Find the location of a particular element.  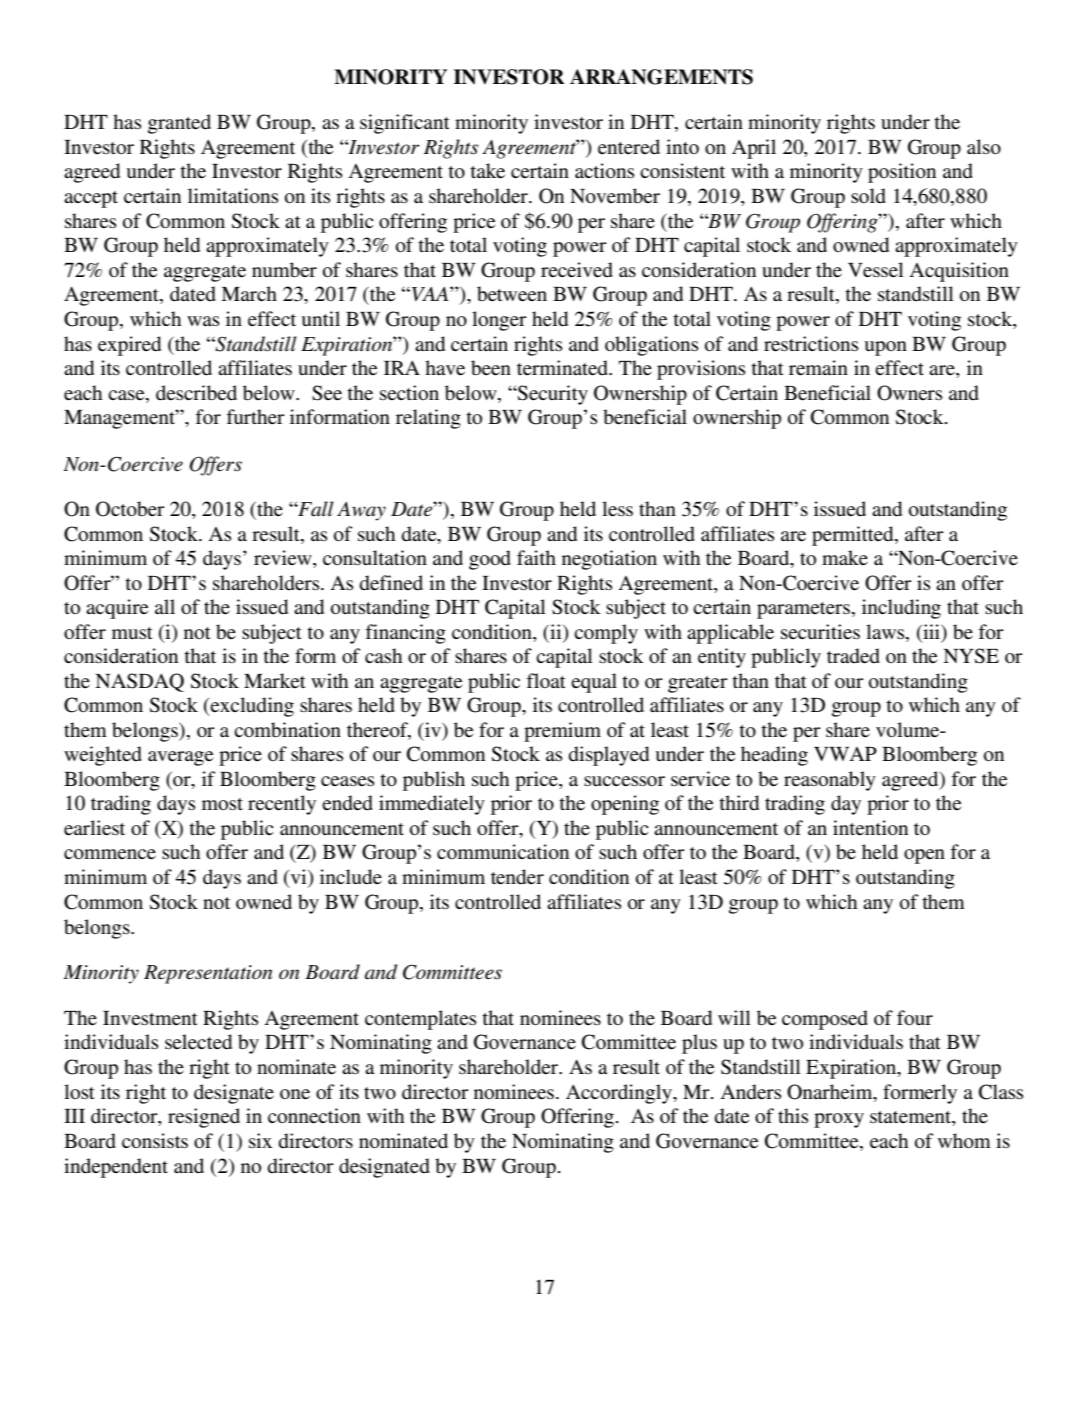

must is located at coordinates (132, 633).
